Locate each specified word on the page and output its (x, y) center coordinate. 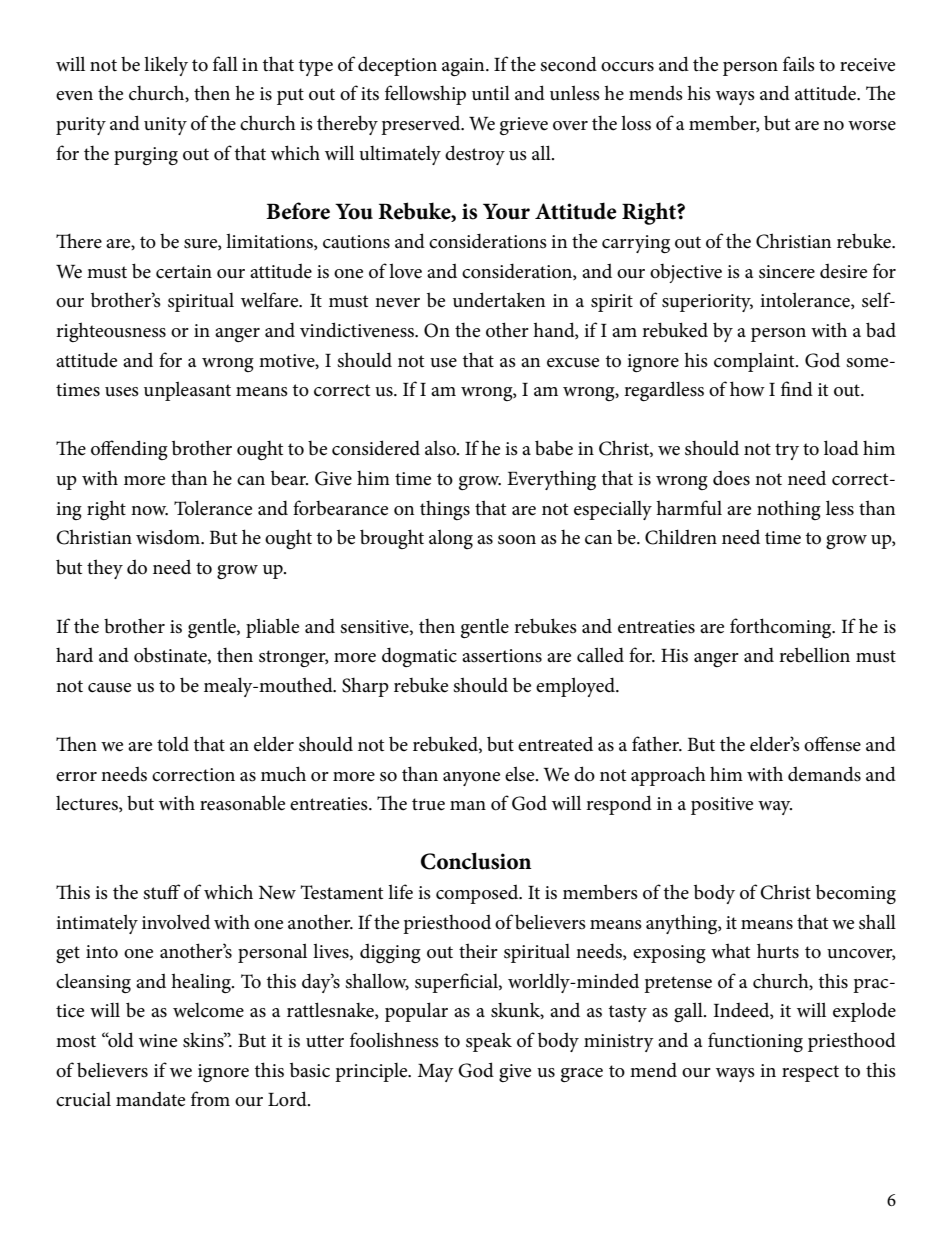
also (441, 448)
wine (158, 1041)
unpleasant (187, 391)
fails (799, 64)
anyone (471, 779)
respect (810, 1073)
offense (832, 744)
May (436, 1073)
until (491, 93)
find (797, 389)
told (173, 743)
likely (166, 66)
